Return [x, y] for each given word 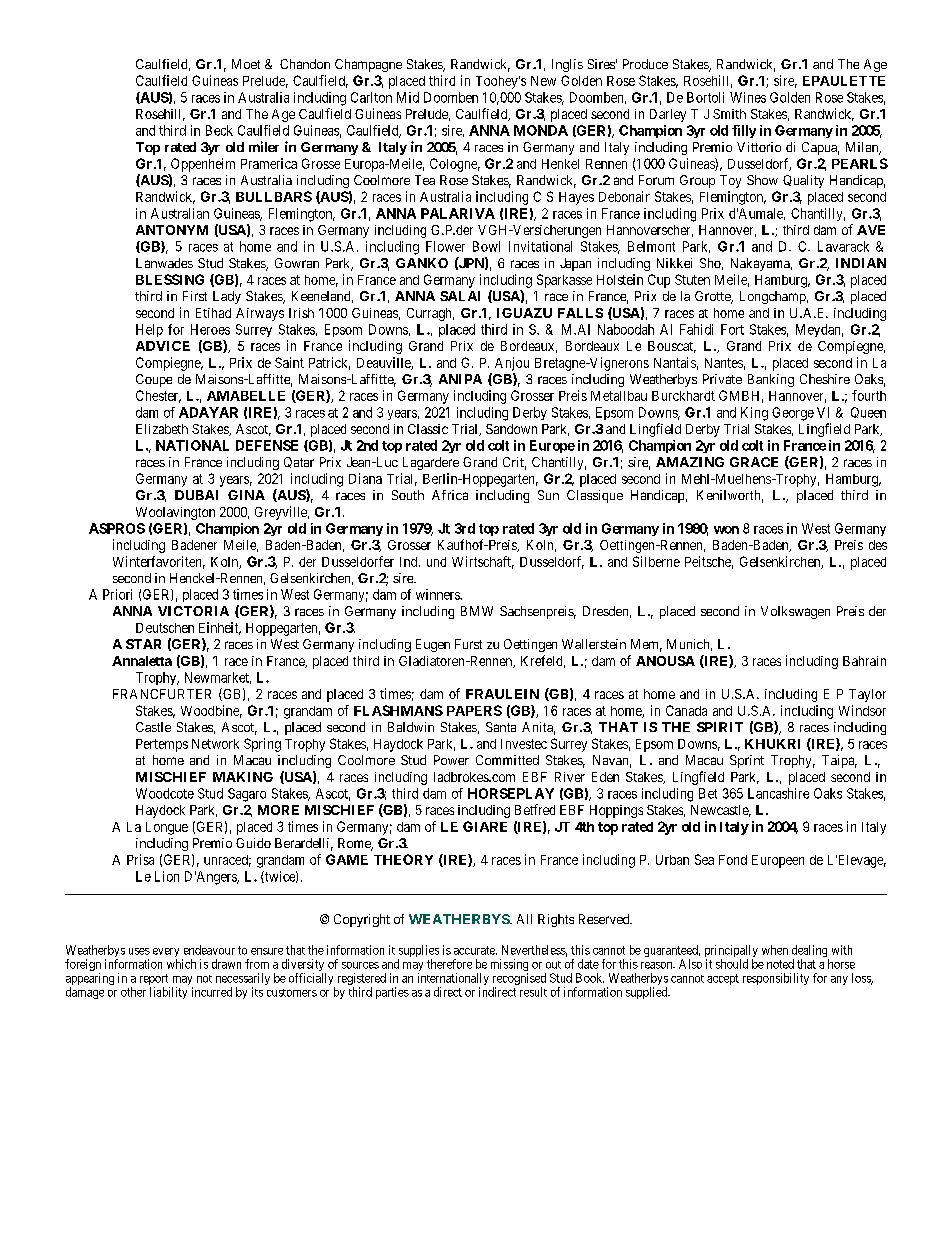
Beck [219, 130]
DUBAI [196, 495]
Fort [732, 329]
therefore [449, 964]
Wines [748, 97]
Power [451, 760]
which [181, 964]
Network [215, 744]
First [195, 296]
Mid [408, 97]
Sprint [747, 761]
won [726, 530]
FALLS [580, 313]
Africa [450, 495]
